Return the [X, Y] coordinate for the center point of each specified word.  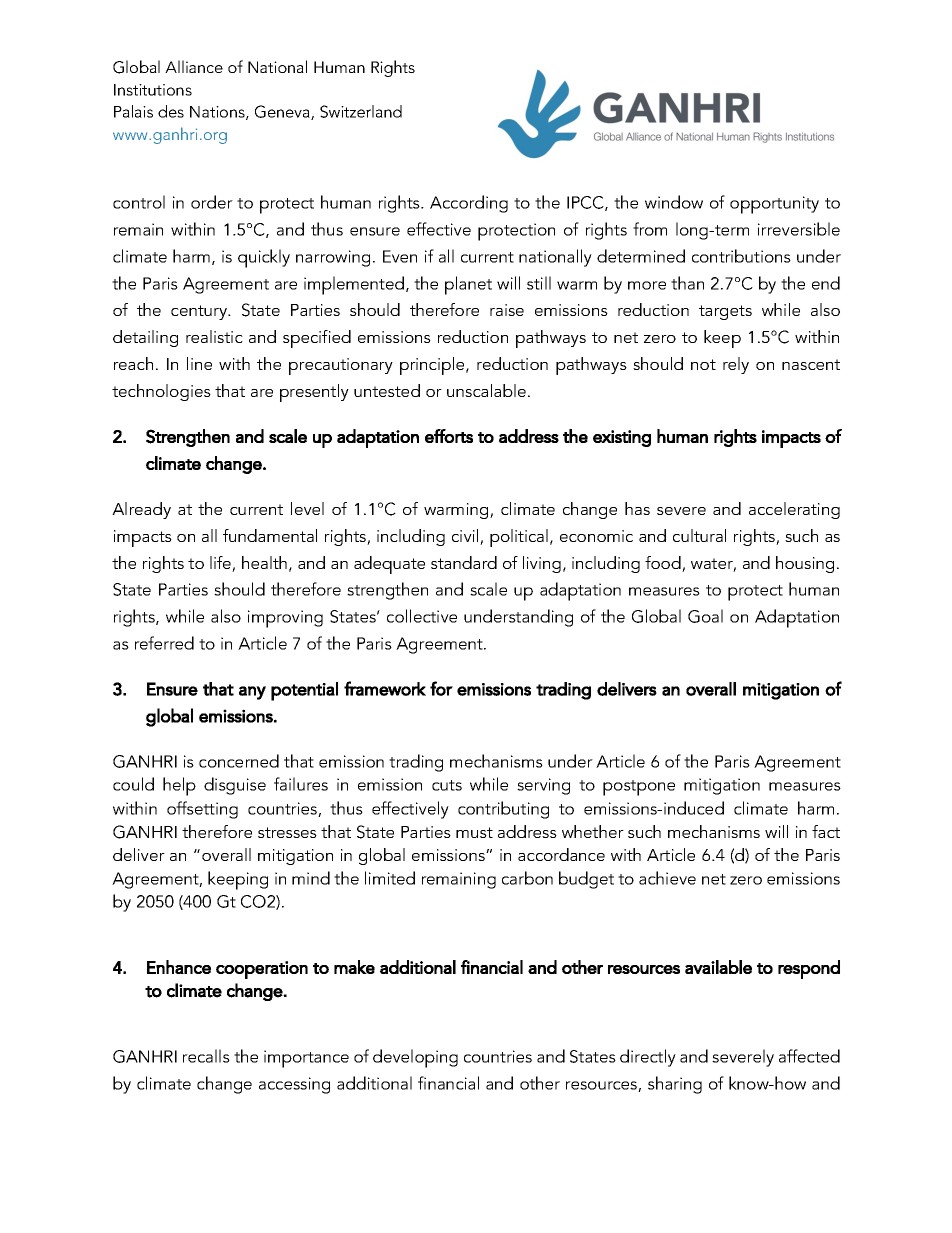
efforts [449, 436]
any [252, 693]
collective [422, 616]
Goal [705, 616]
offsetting [202, 810]
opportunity [774, 205]
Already [141, 510]
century [200, 312]
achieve [667, 878]
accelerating [794, 510]
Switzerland [361, 111]
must [474, 832]
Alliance [194, 66]
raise [507, 310]
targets [725, 312]
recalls [206, 1056]
